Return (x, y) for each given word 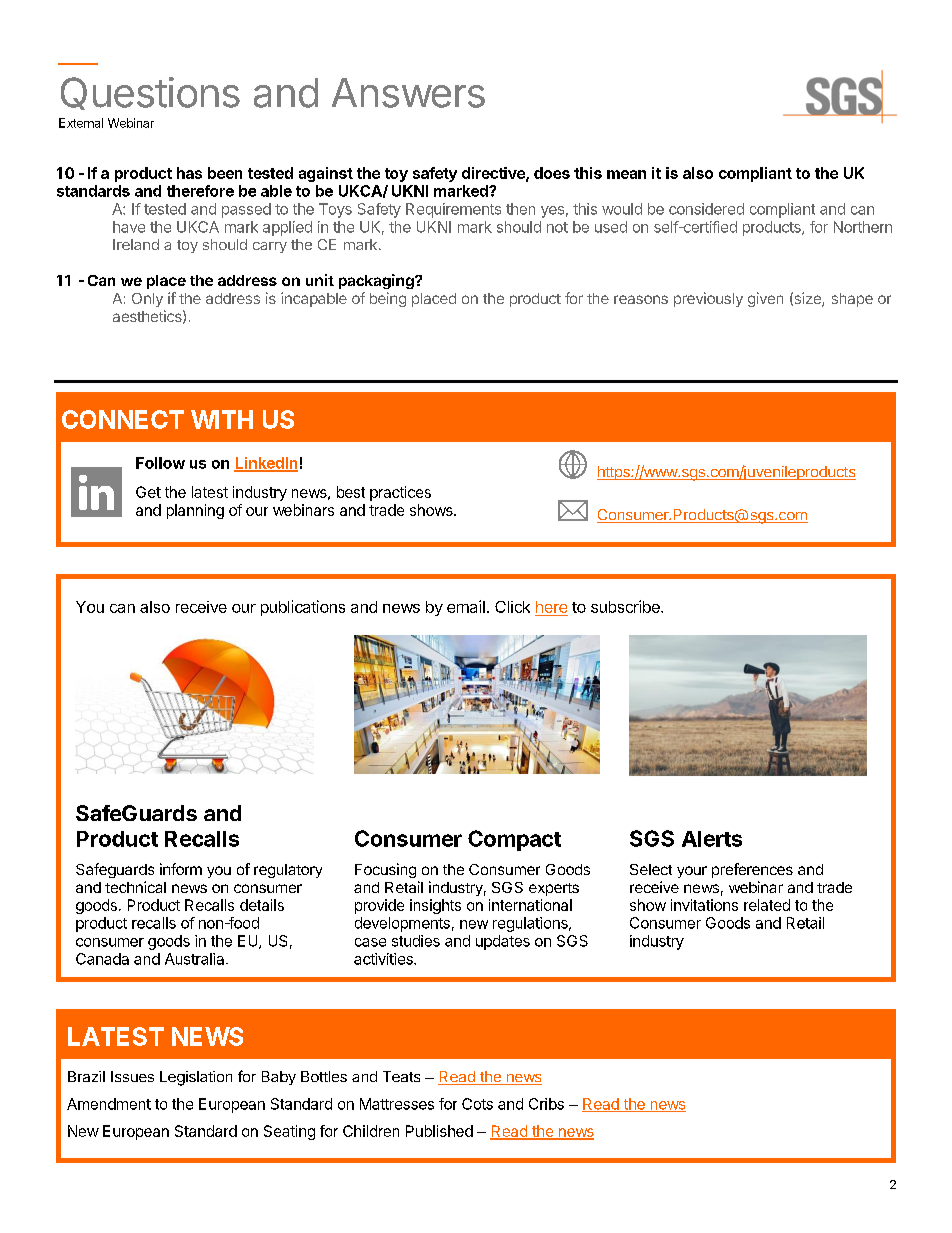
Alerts (712, 839)
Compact (514, 840)
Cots (477, 1104)
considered (706, 209)
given (765, 299)
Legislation (196, 1078)
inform (181, 869)
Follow (160, 463)
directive (494, 174)
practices (400, 493)
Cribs (546, 1104)
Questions (150, 93)
